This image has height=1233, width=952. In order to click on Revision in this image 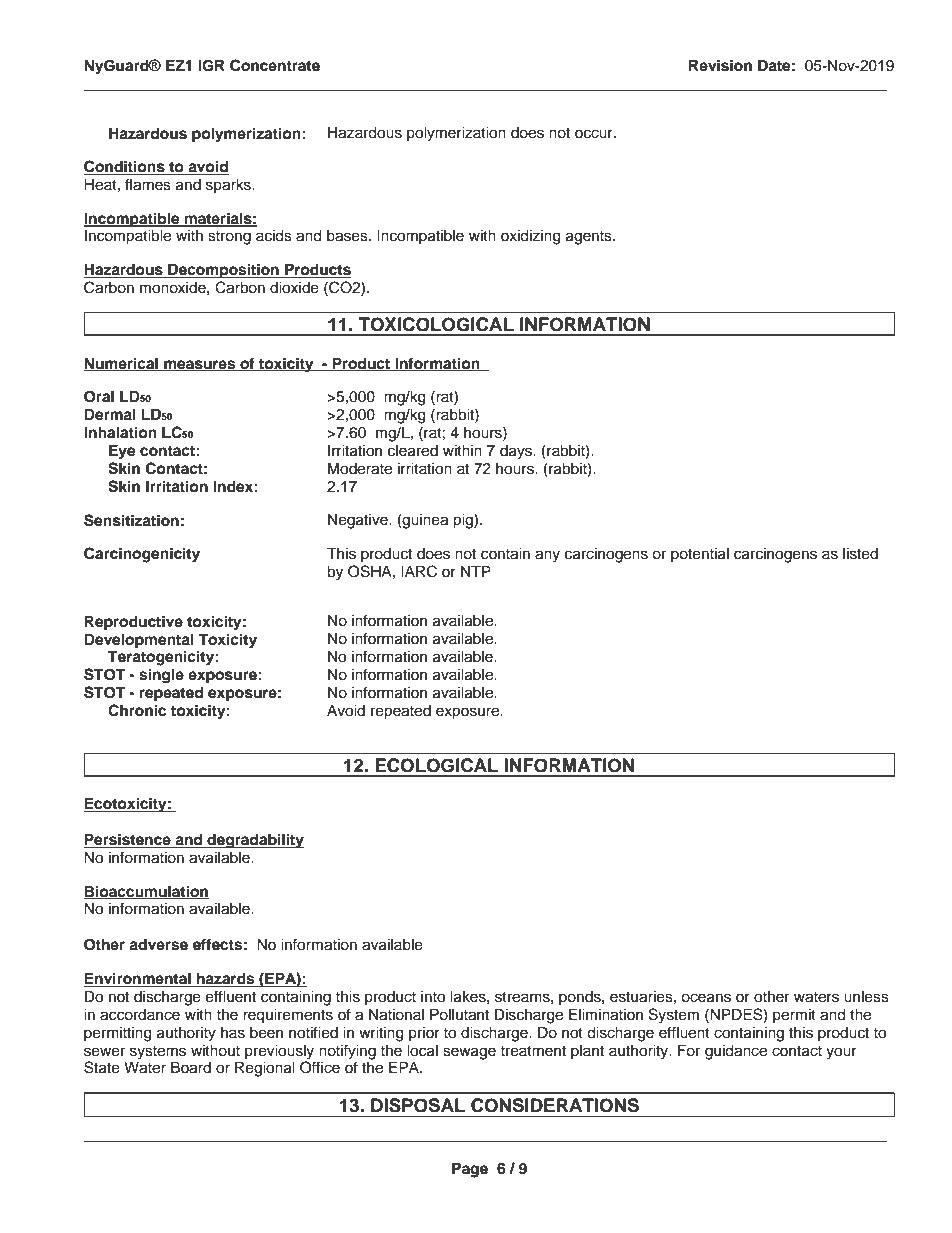, I will do `click(720, 65)`.
